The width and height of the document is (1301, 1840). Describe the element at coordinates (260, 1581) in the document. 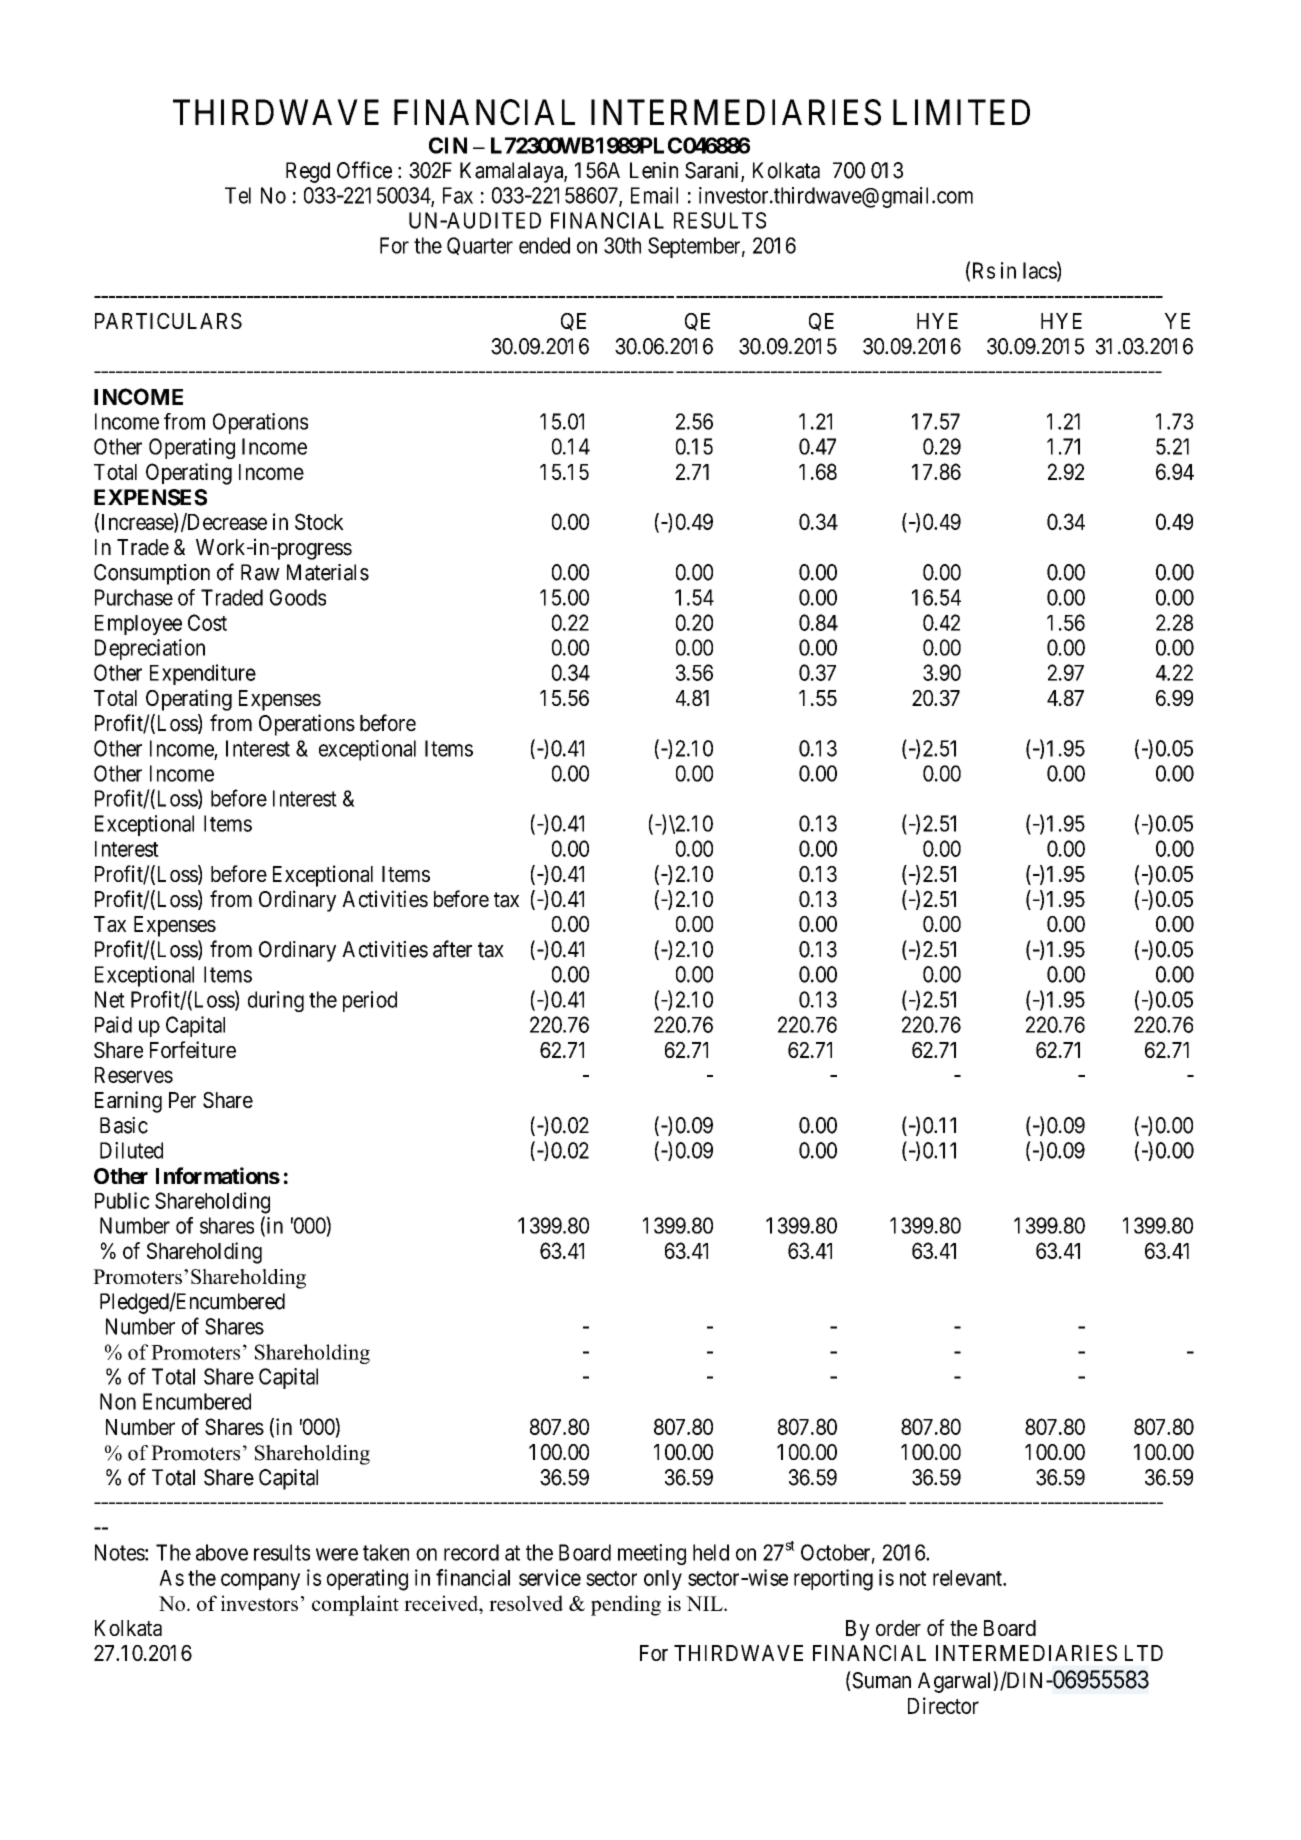

I see `company` at that location.
